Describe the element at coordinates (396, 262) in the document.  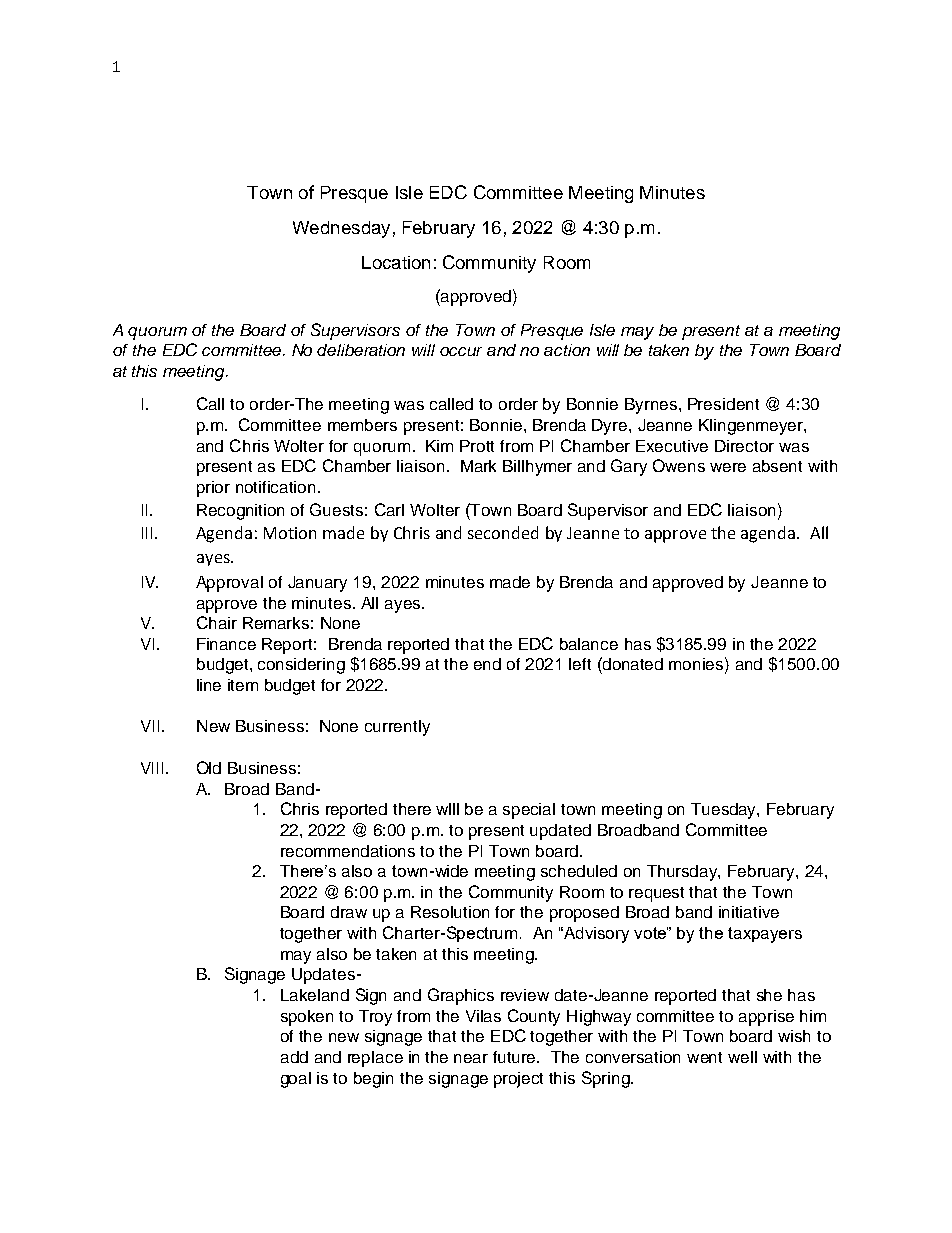
I see `Location` at that location.
